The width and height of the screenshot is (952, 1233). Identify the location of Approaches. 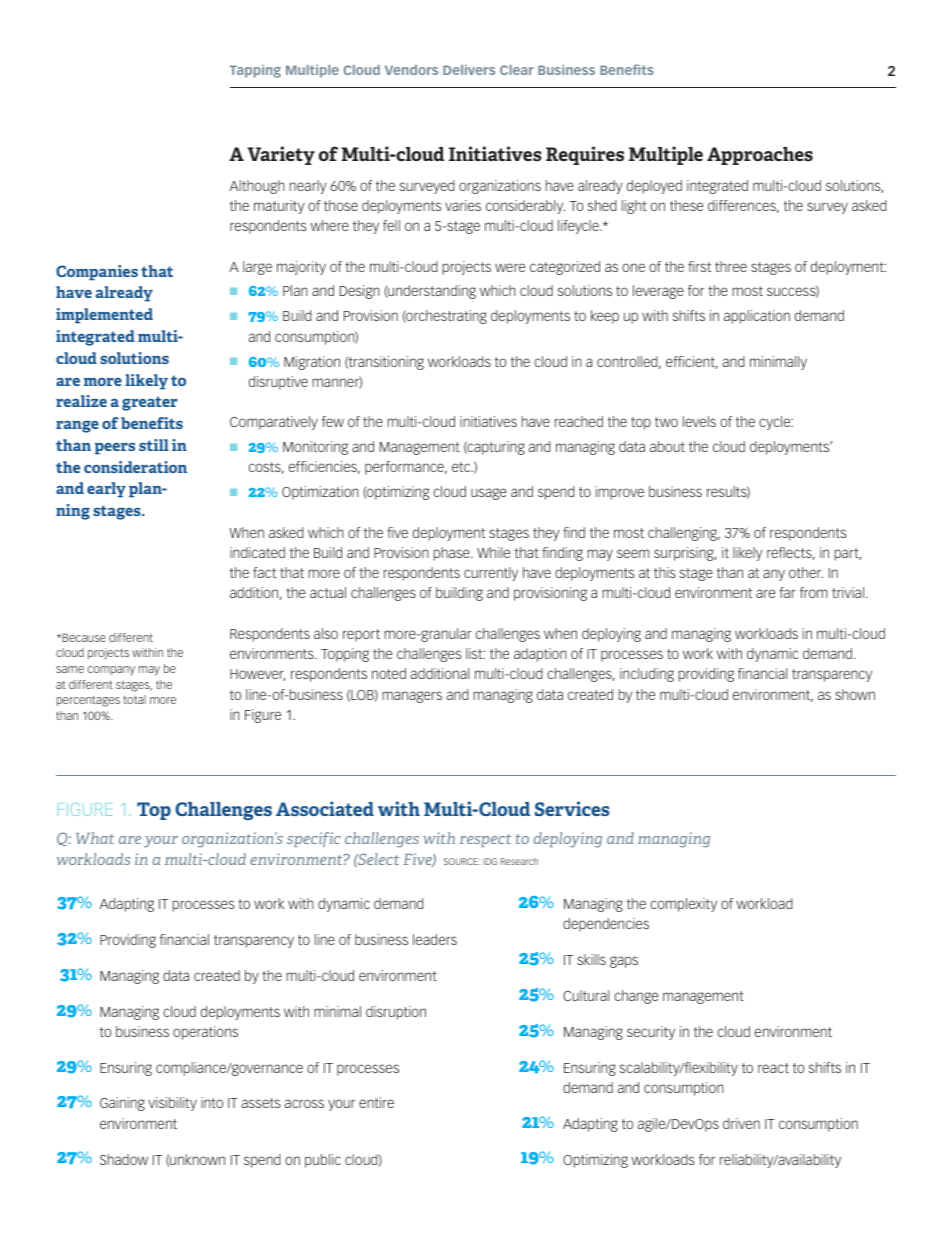
(760, 156).
